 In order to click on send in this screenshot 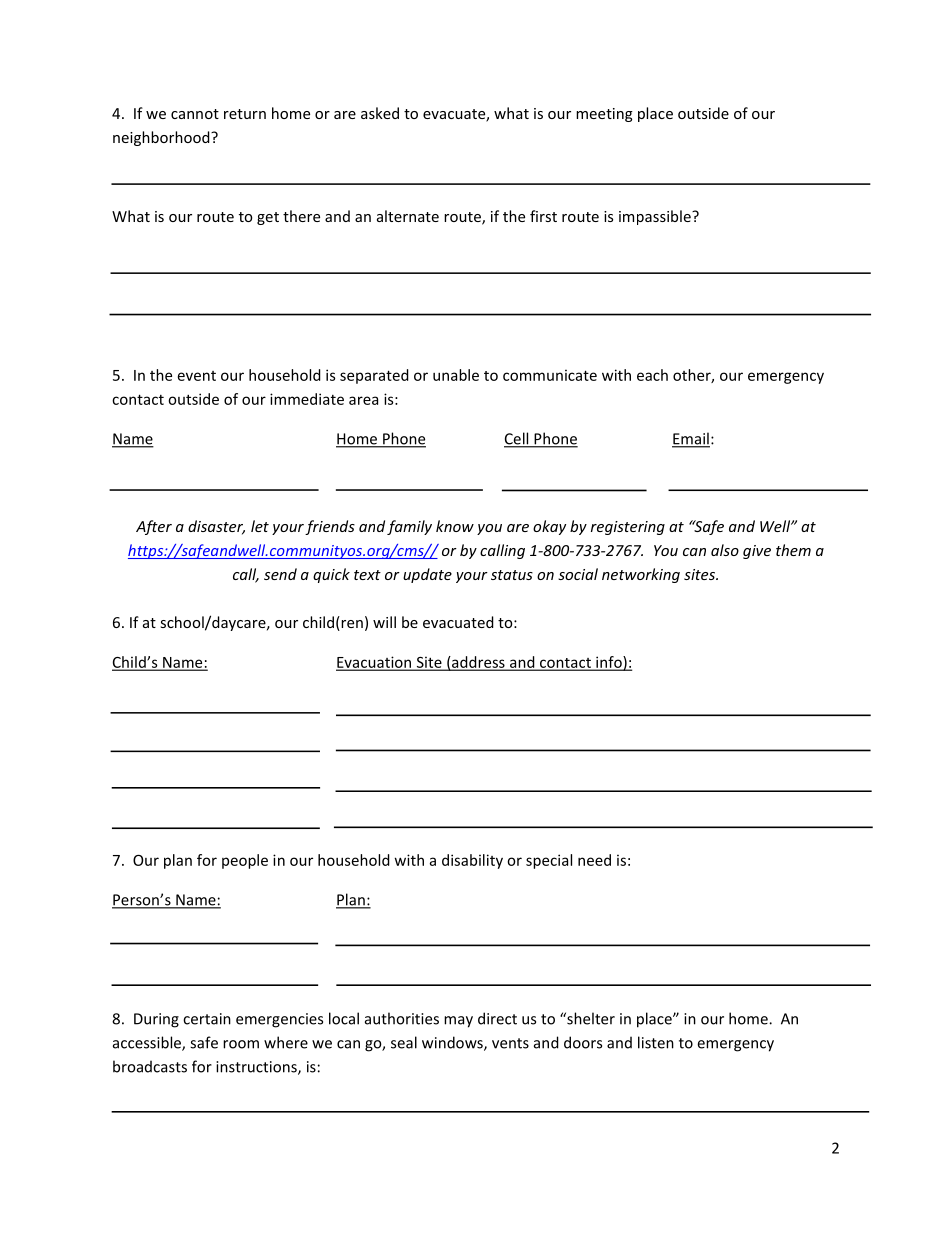, I will do `click(280, 574)`.
